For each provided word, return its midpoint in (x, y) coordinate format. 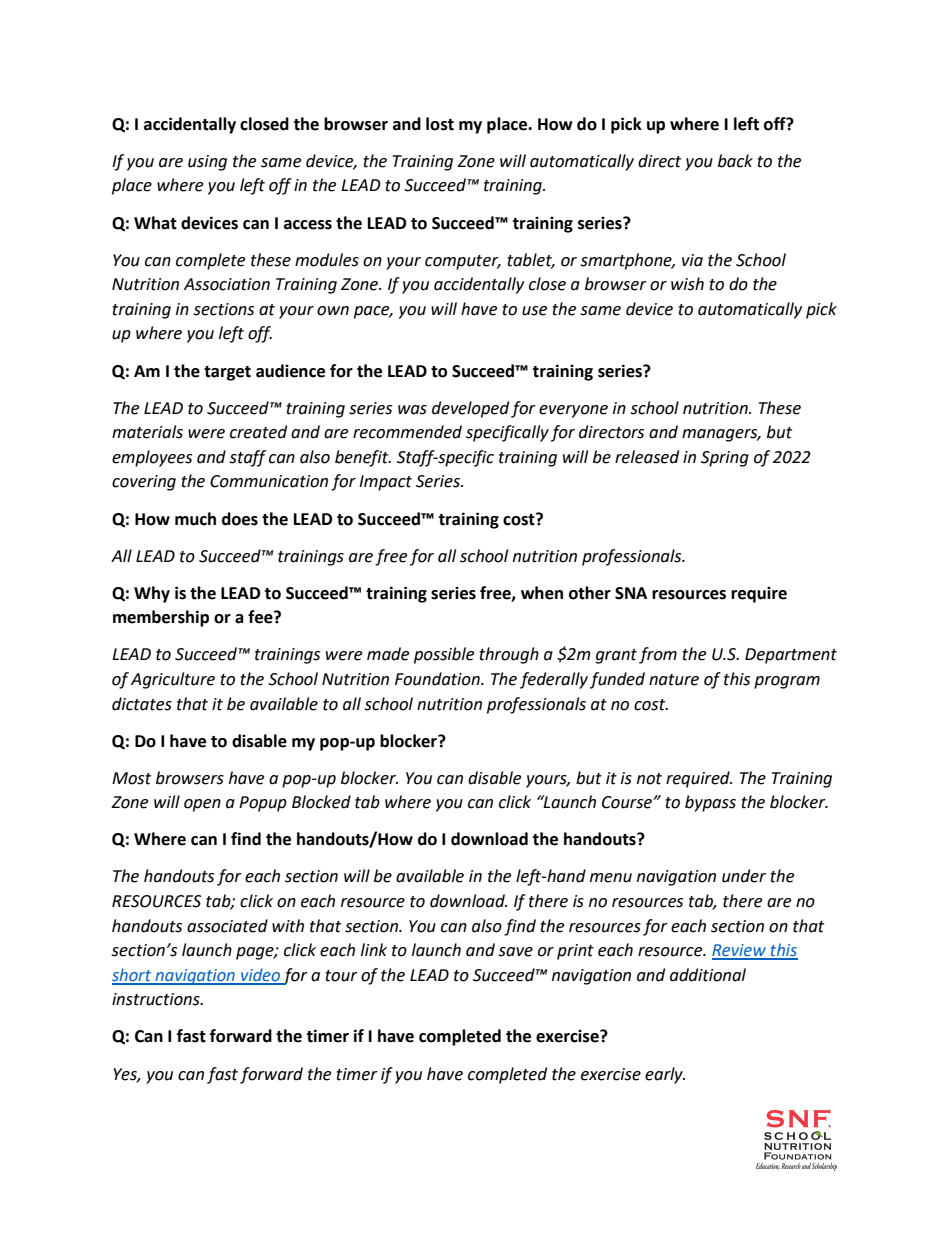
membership (161, 618)
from (658, 655)
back (735, 161)
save (515, 952)
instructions (157, 999)
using (207, 163)
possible (444, 655)
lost (440, 124)
